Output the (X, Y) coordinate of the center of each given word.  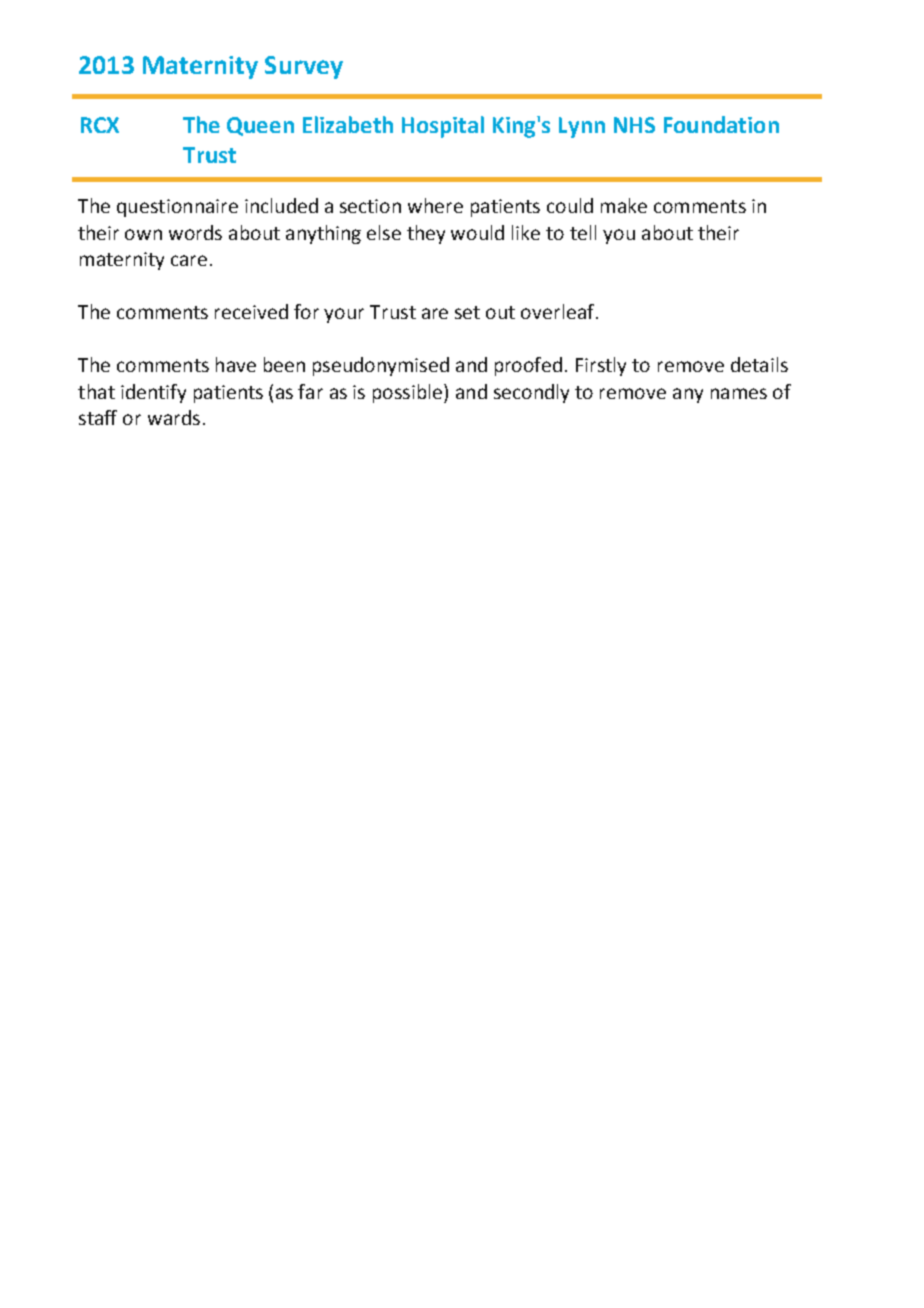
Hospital (443, 127)
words (195, 232)
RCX (100, 125)
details (759, 364)
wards (174, 417)
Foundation (721, 124)
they (426, 234)
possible (409, 393)
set (467, 312)
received (251, 311)
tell (583, 232)
